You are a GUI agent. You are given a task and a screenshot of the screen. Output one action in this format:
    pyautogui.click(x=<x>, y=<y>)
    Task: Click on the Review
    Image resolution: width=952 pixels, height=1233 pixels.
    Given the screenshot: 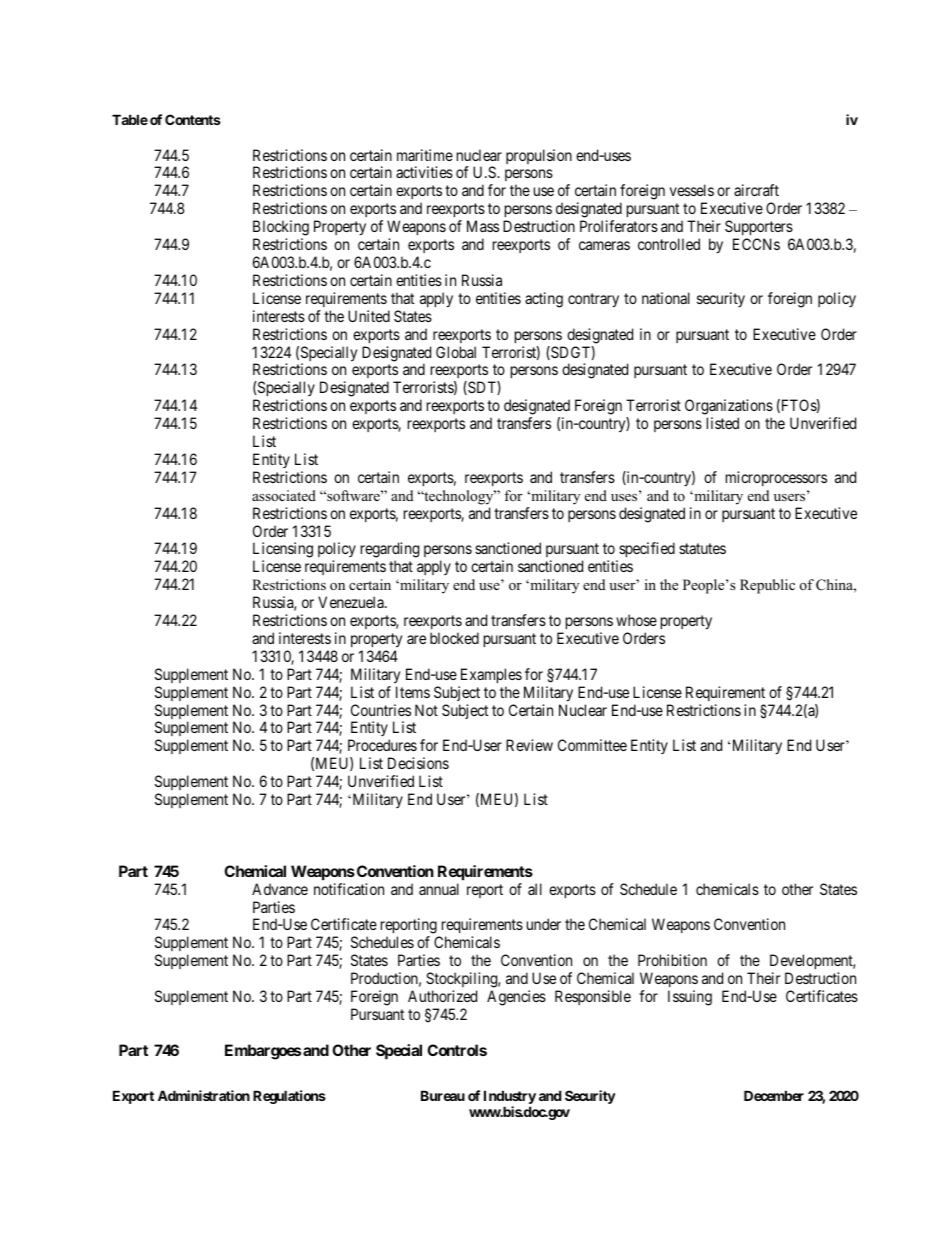 What is the action you would take?
    pyautogui.click(x=529, y=745)
